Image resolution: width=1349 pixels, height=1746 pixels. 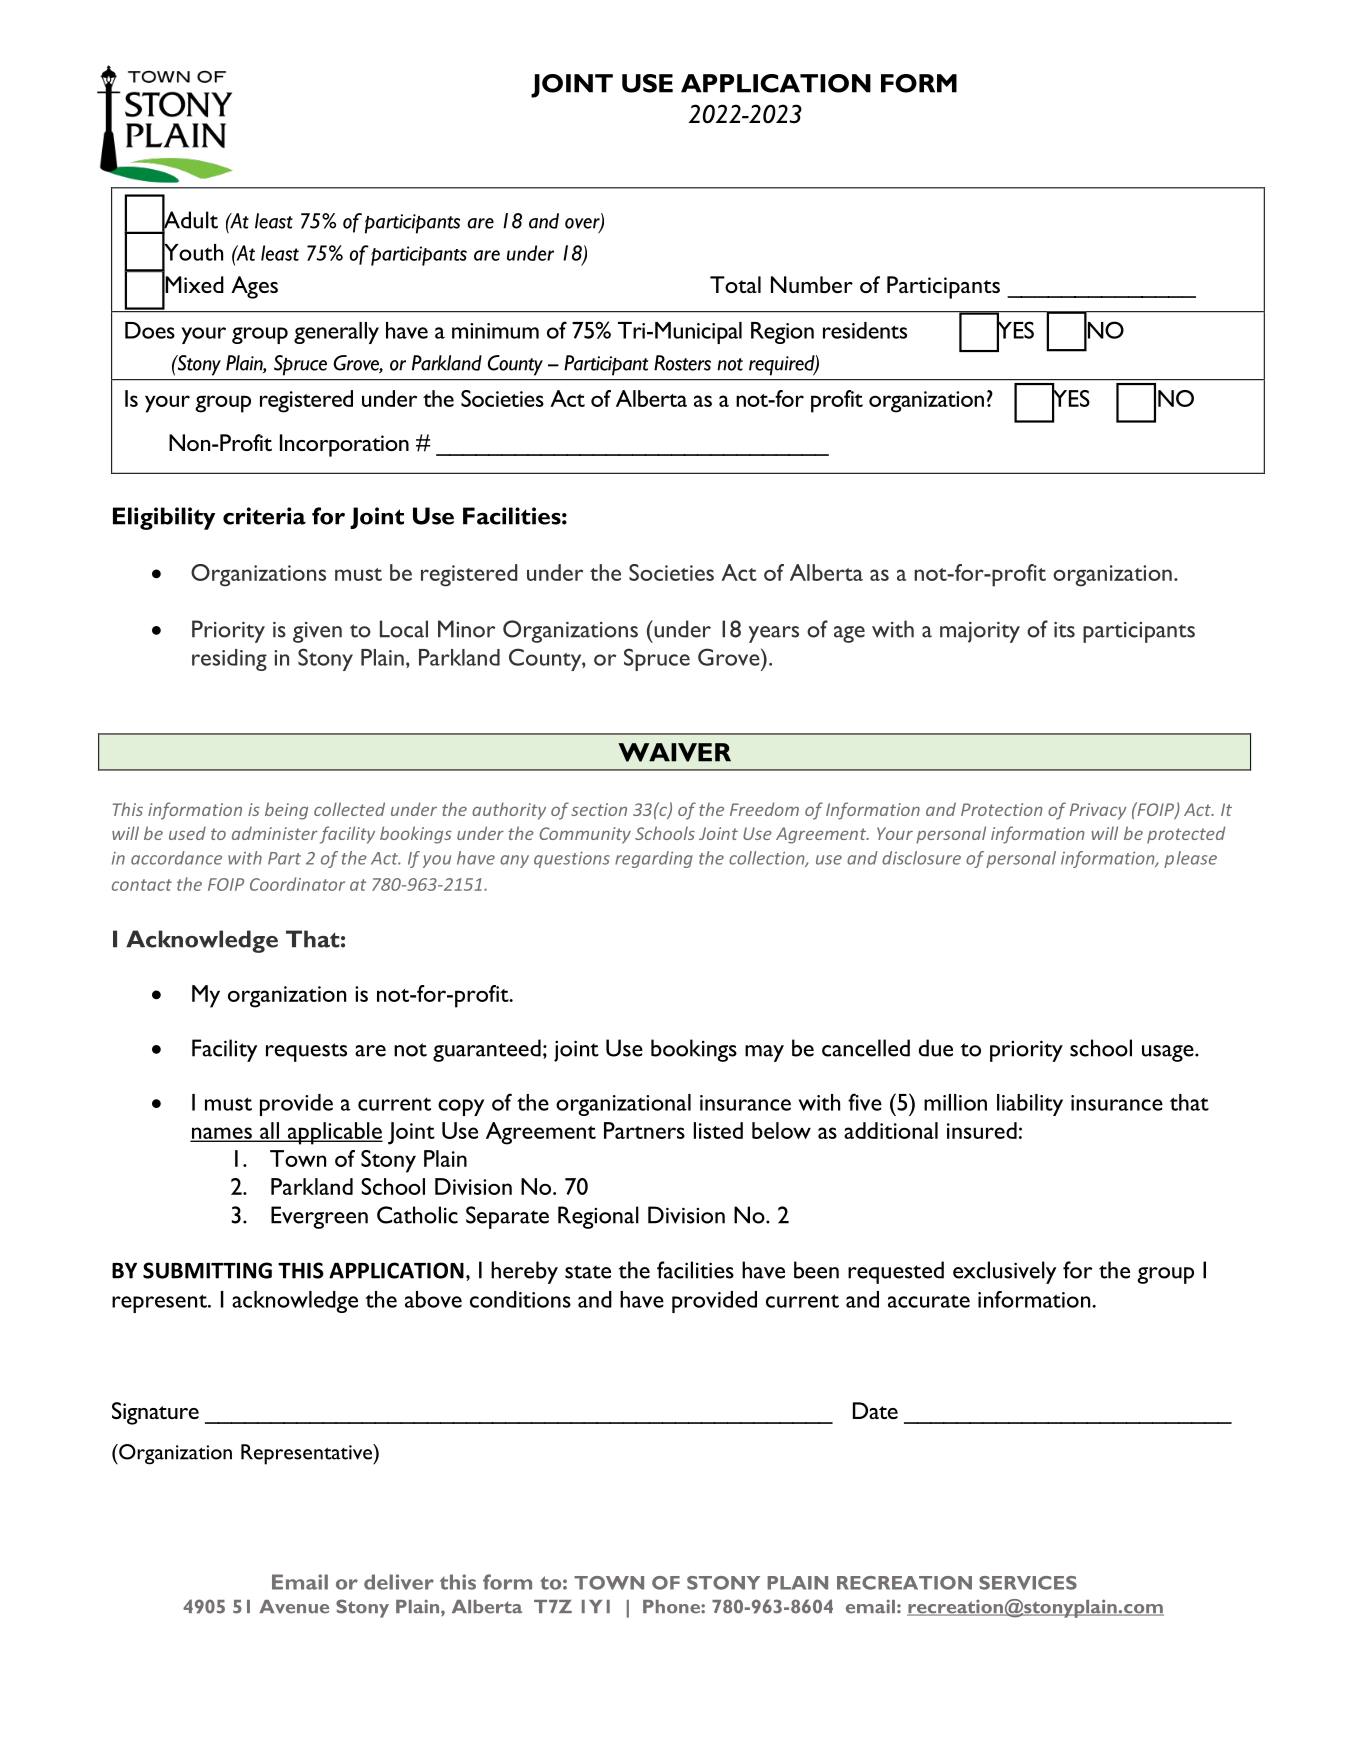 What do you see at coordinates (774, 634) in the screenshot?
I see `years` at bounding box center [774, 634].
